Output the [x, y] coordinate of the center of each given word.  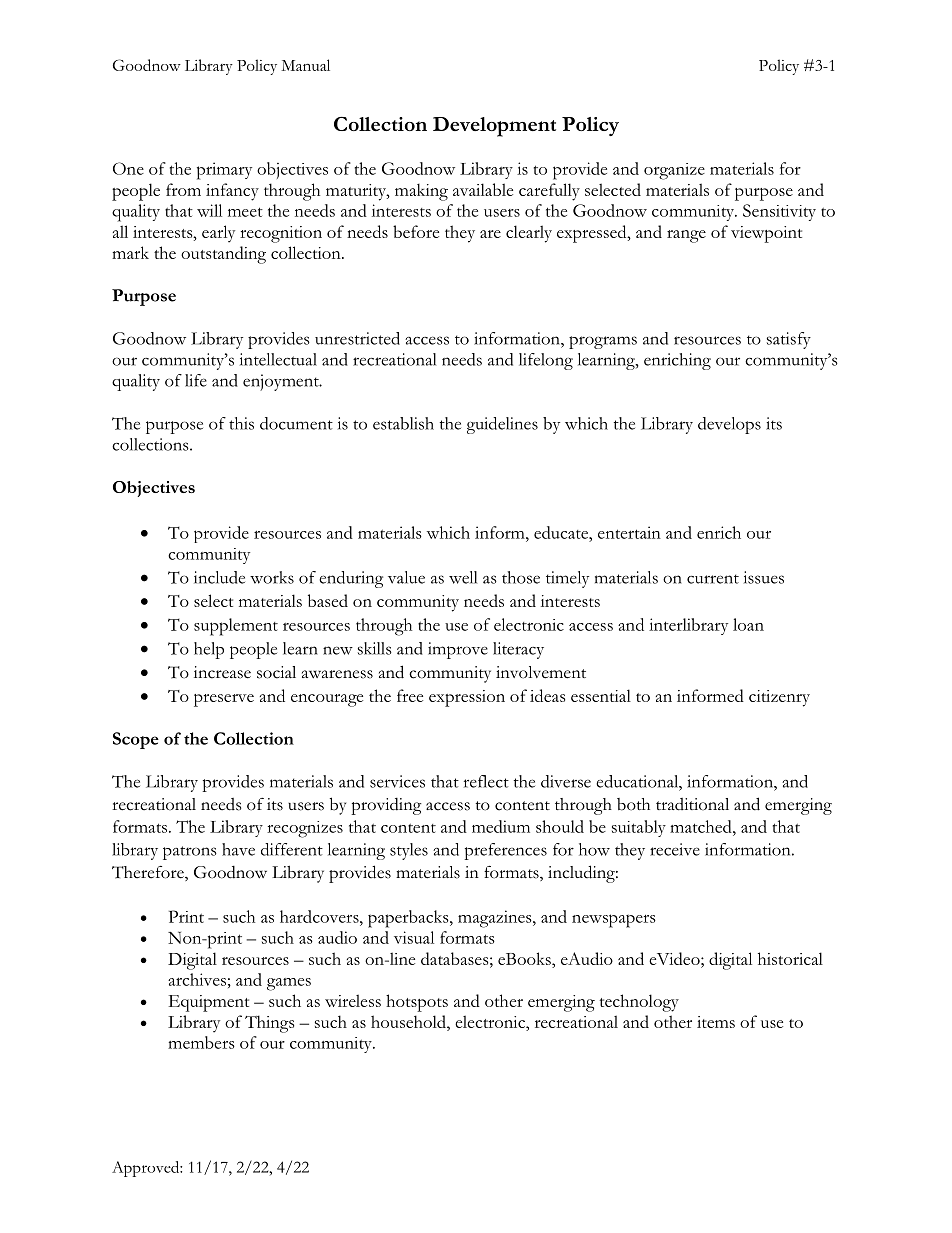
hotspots [417, 1003]
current [713, 579]
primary [224, 171]
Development [494, 127]
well [463, 577]
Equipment [208, 1003]
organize [674, 171]
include [219, 577]
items [716, 1022]
